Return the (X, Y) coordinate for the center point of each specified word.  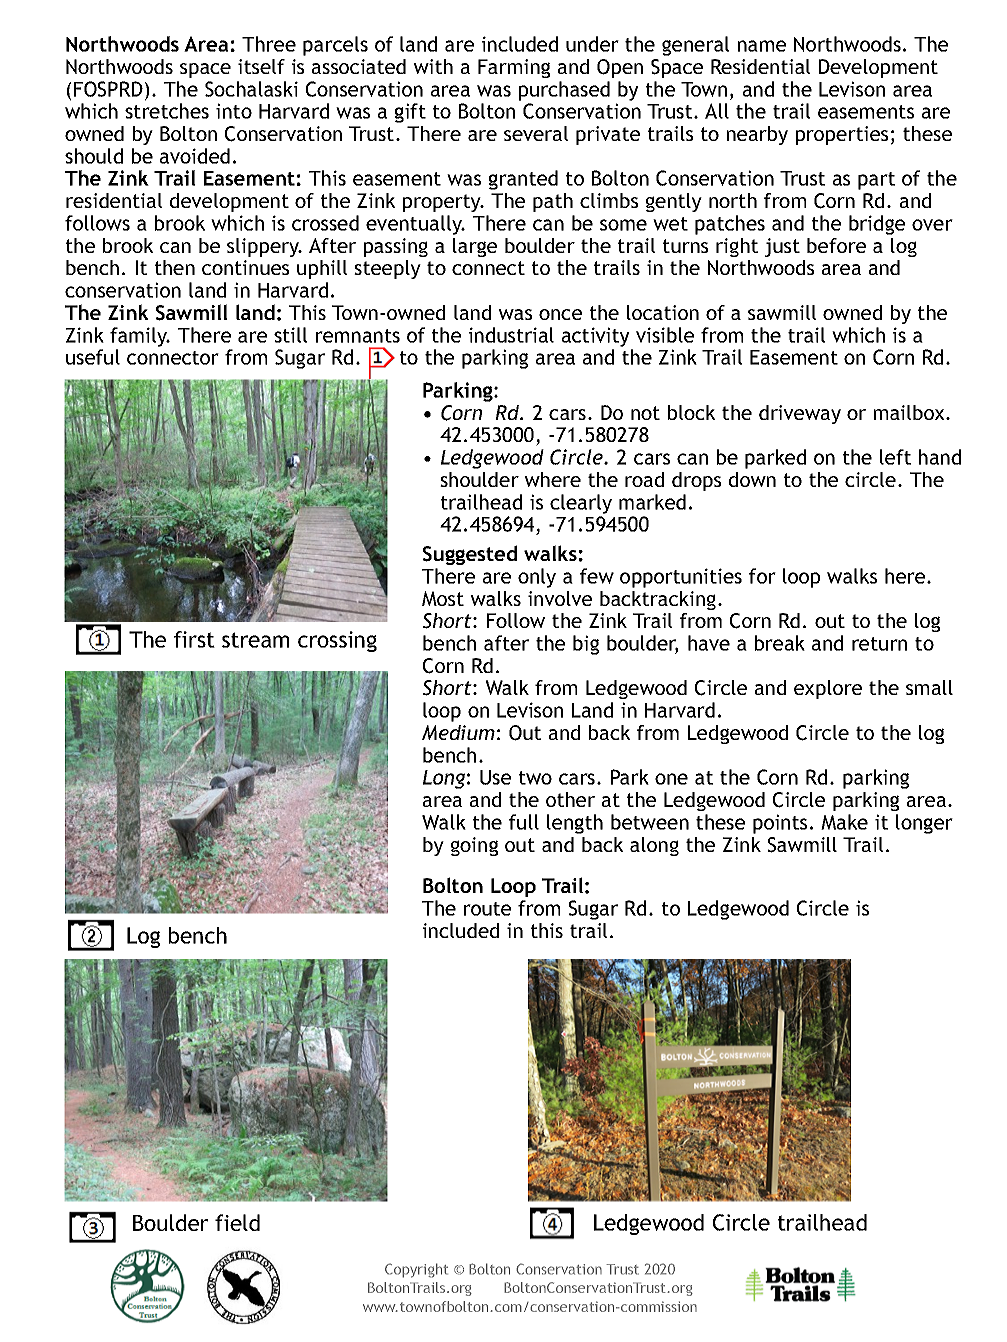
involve (560, 598)
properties (842, 135)
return (879, 644)
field (237, 1222)
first (194, 639)
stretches (167, 111)
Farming (514, 68)
